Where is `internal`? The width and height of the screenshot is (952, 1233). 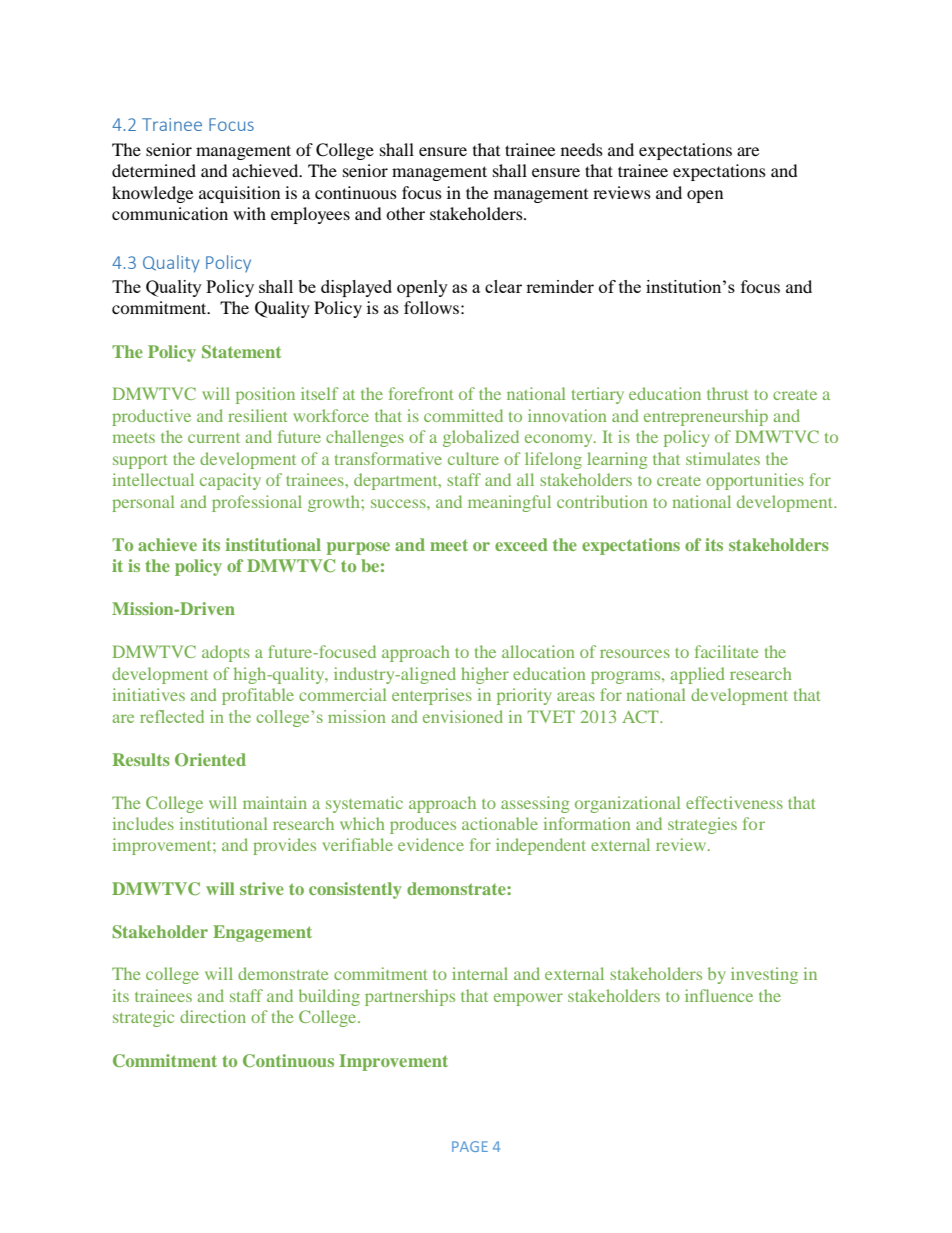 internal is located at coordinates (480, 973).
